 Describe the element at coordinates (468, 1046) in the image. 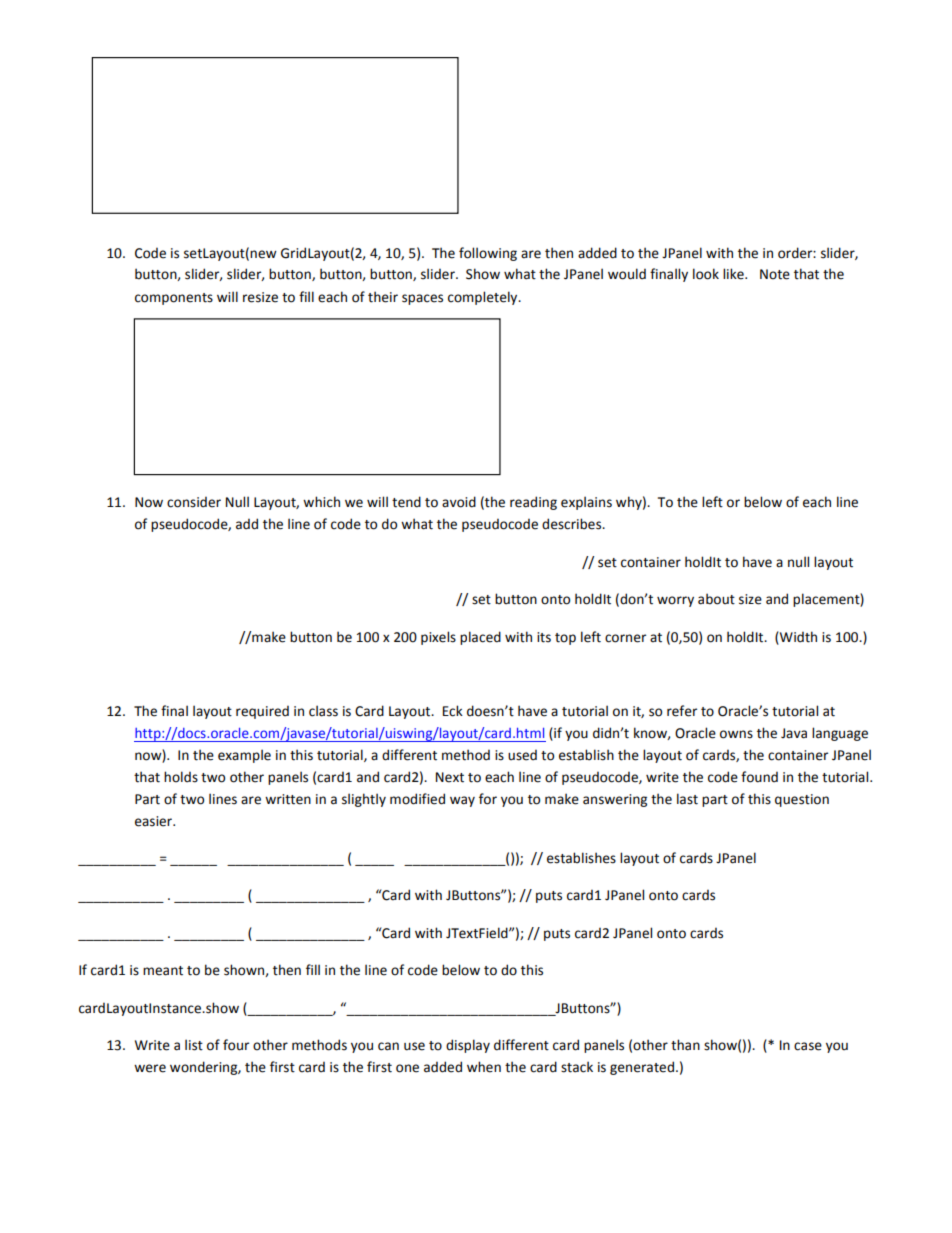

I see `display` at that location.
